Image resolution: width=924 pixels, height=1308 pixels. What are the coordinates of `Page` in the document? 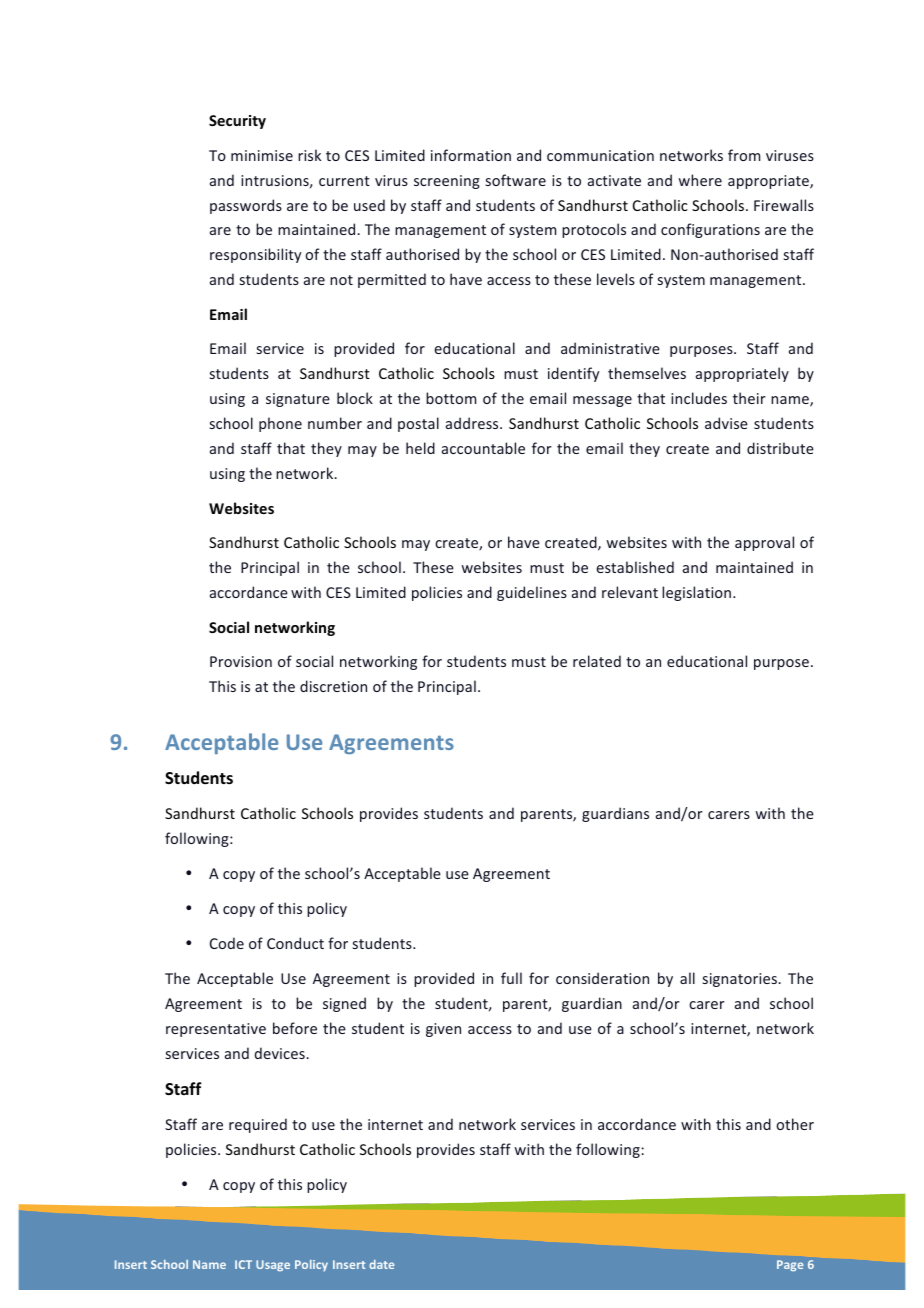 It's located at (790, 1266).
